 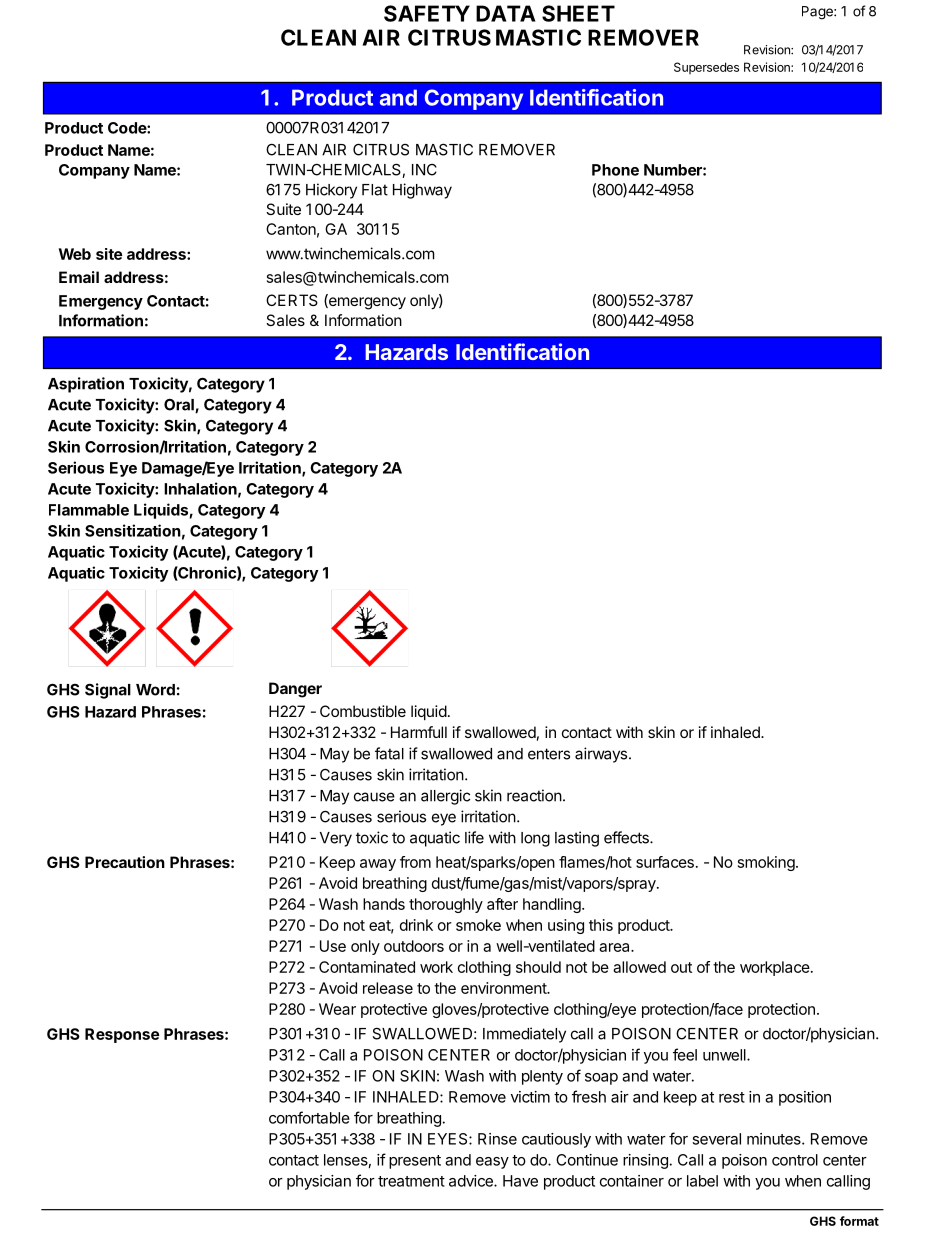 What do you see at coordinates (716, 1139) in the screenshot?
I see `several` at bounding box center [716, 1139].
